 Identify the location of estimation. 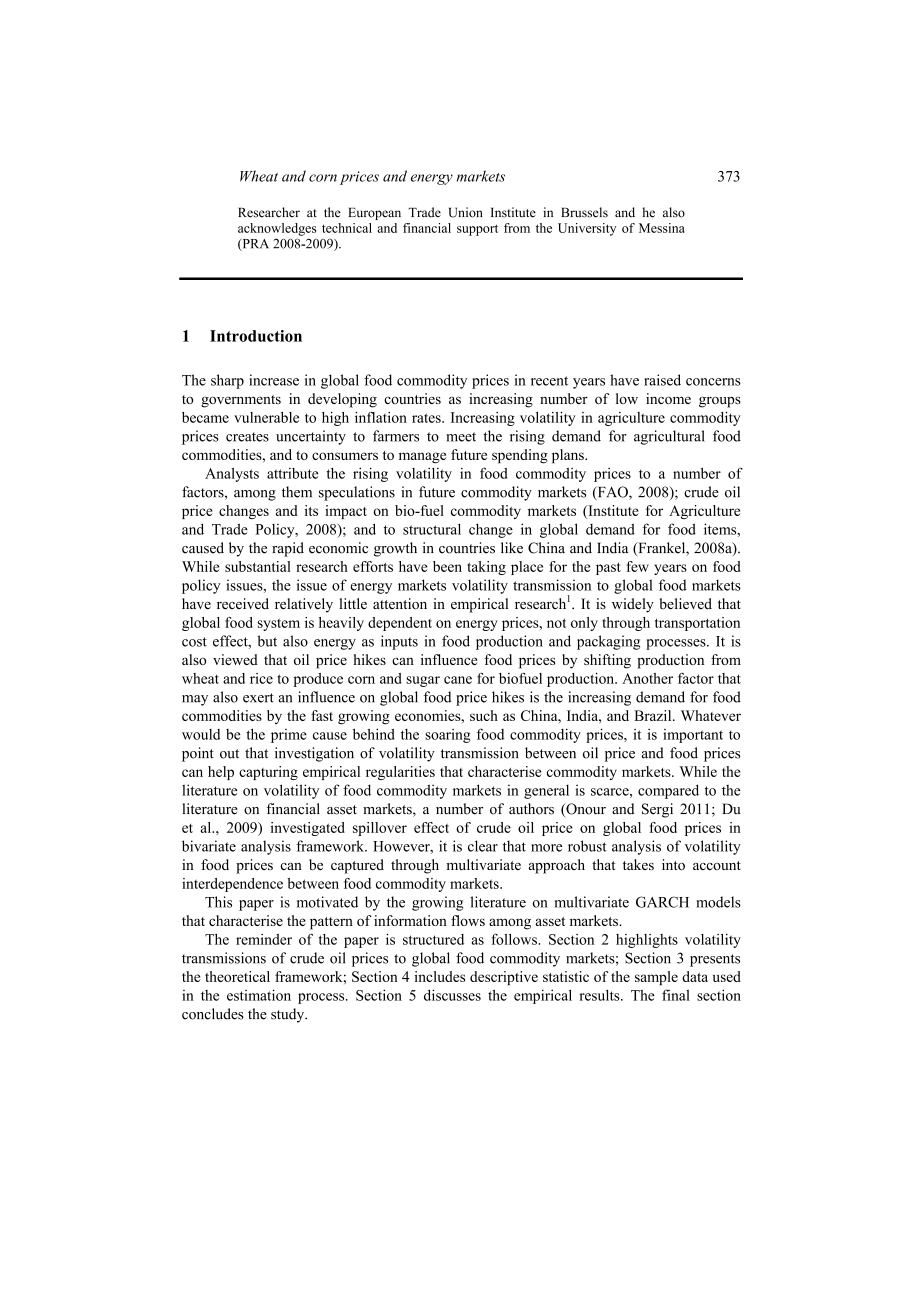
(259, 995).
